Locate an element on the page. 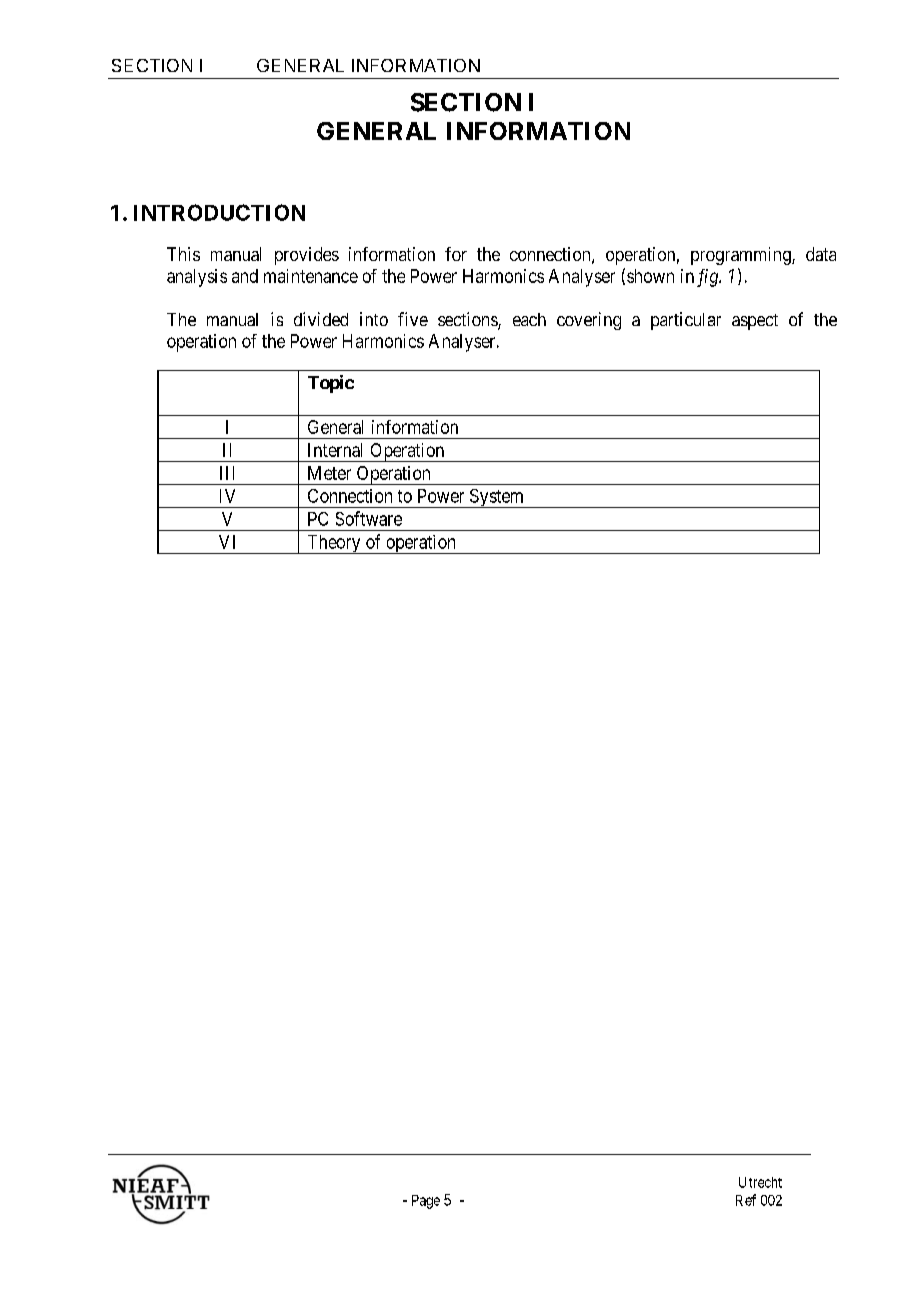 Image resolution: width=924 pixels, height=1308 pixels. aspect is located at coordinates (755, 322).
